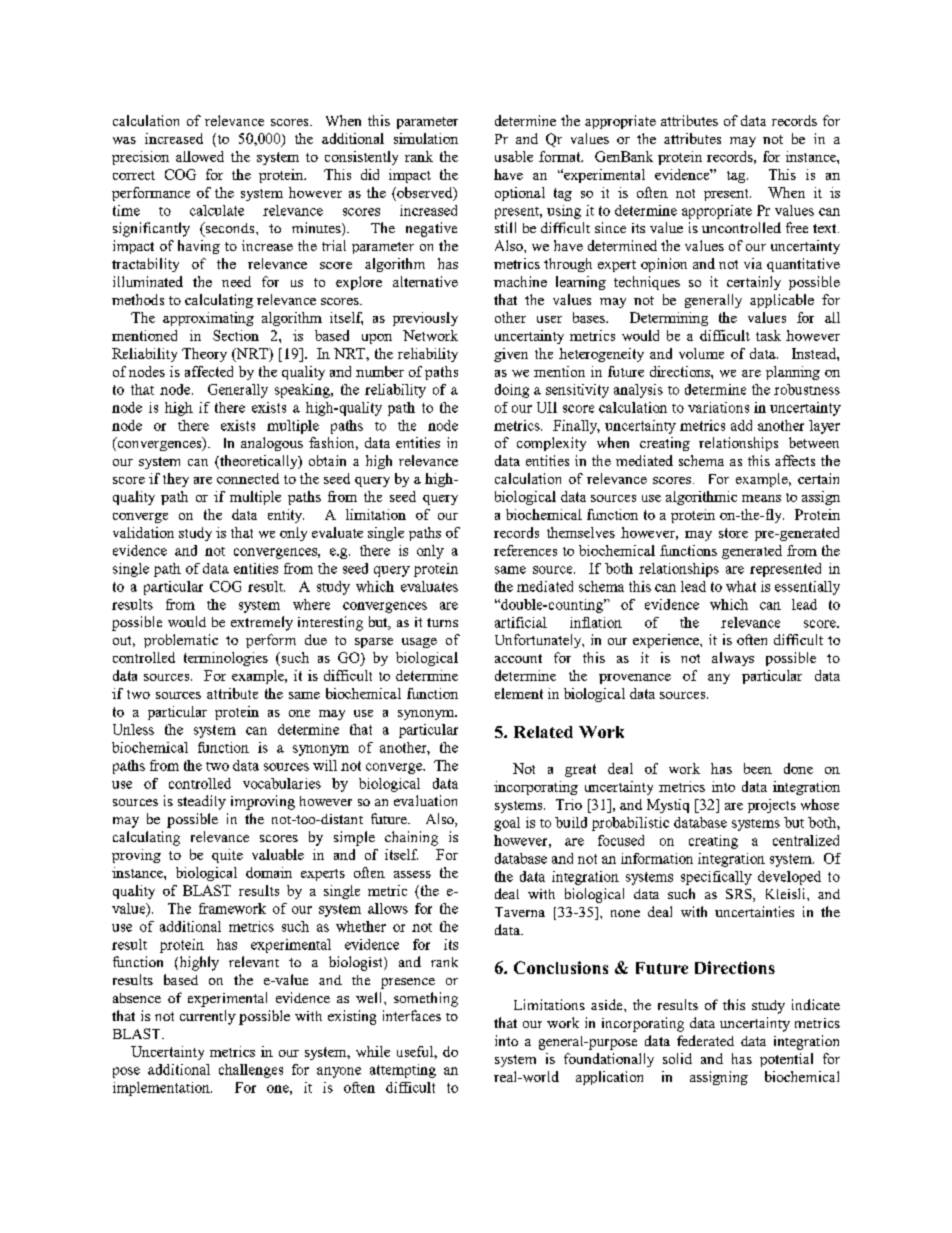 The width and height of the document is (952, 1233). What do you see at coordinates (181, 641) in the document?
I see `problematic` at bounding box center [181, 641].
